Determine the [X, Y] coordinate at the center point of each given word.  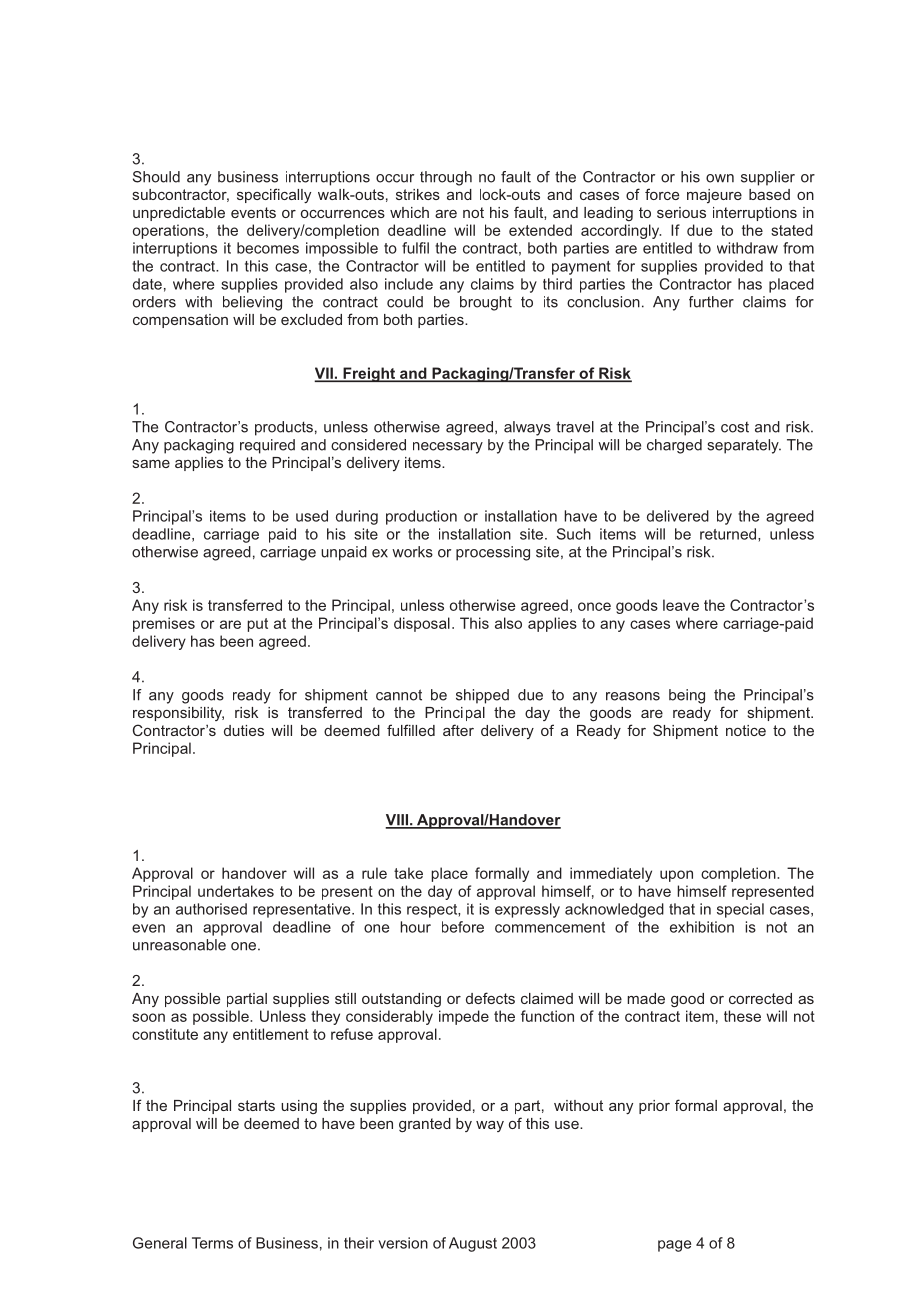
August [473, 1244]
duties [244, 730]
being [687, 696]
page [674, 1246]
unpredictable [179, 214]
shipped [482, 696]
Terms [212, 1243]
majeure [714, 196]
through [446, 178]
